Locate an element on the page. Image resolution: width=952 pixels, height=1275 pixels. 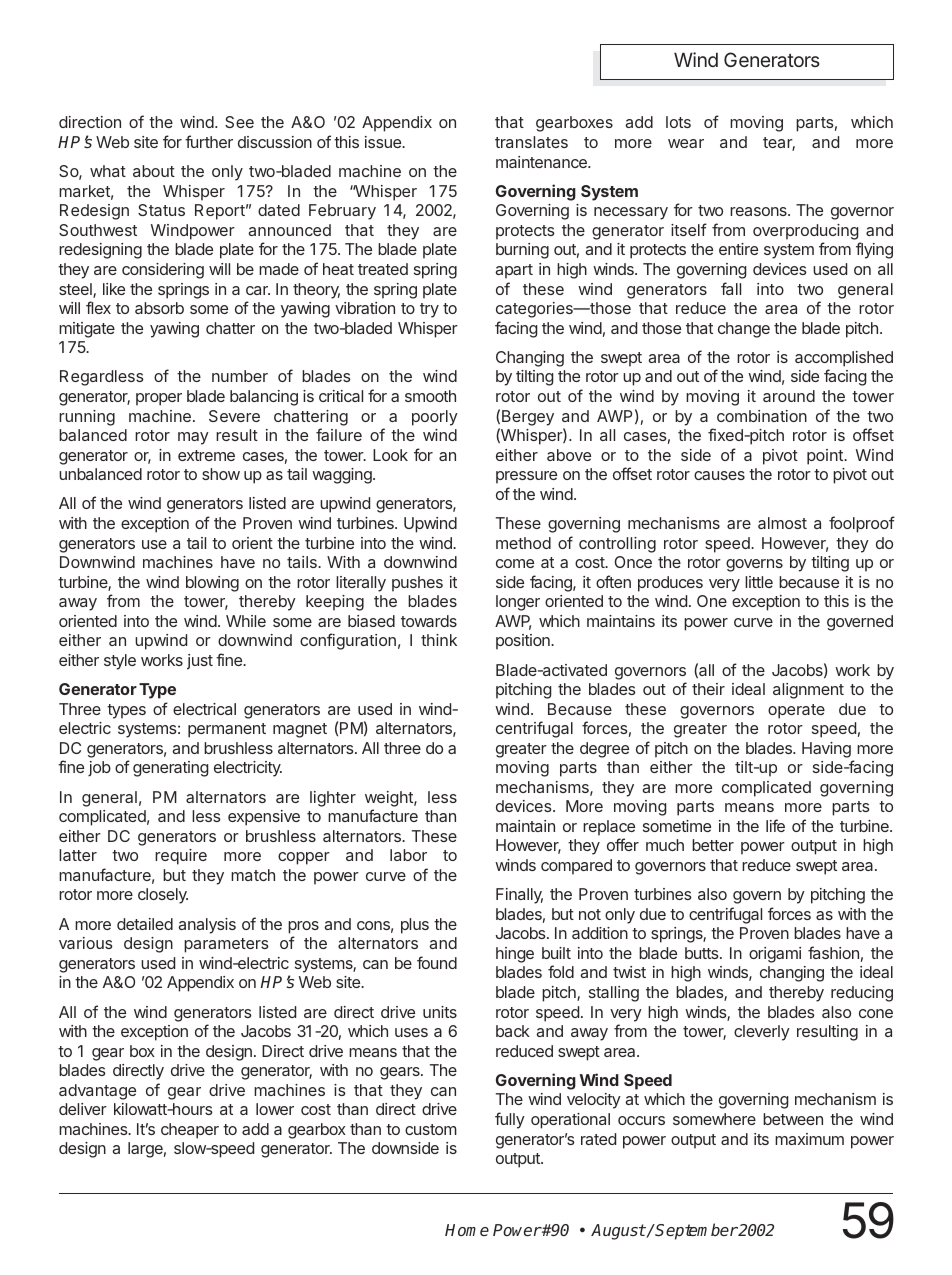
analysis is located at coordinates (207, 926).
